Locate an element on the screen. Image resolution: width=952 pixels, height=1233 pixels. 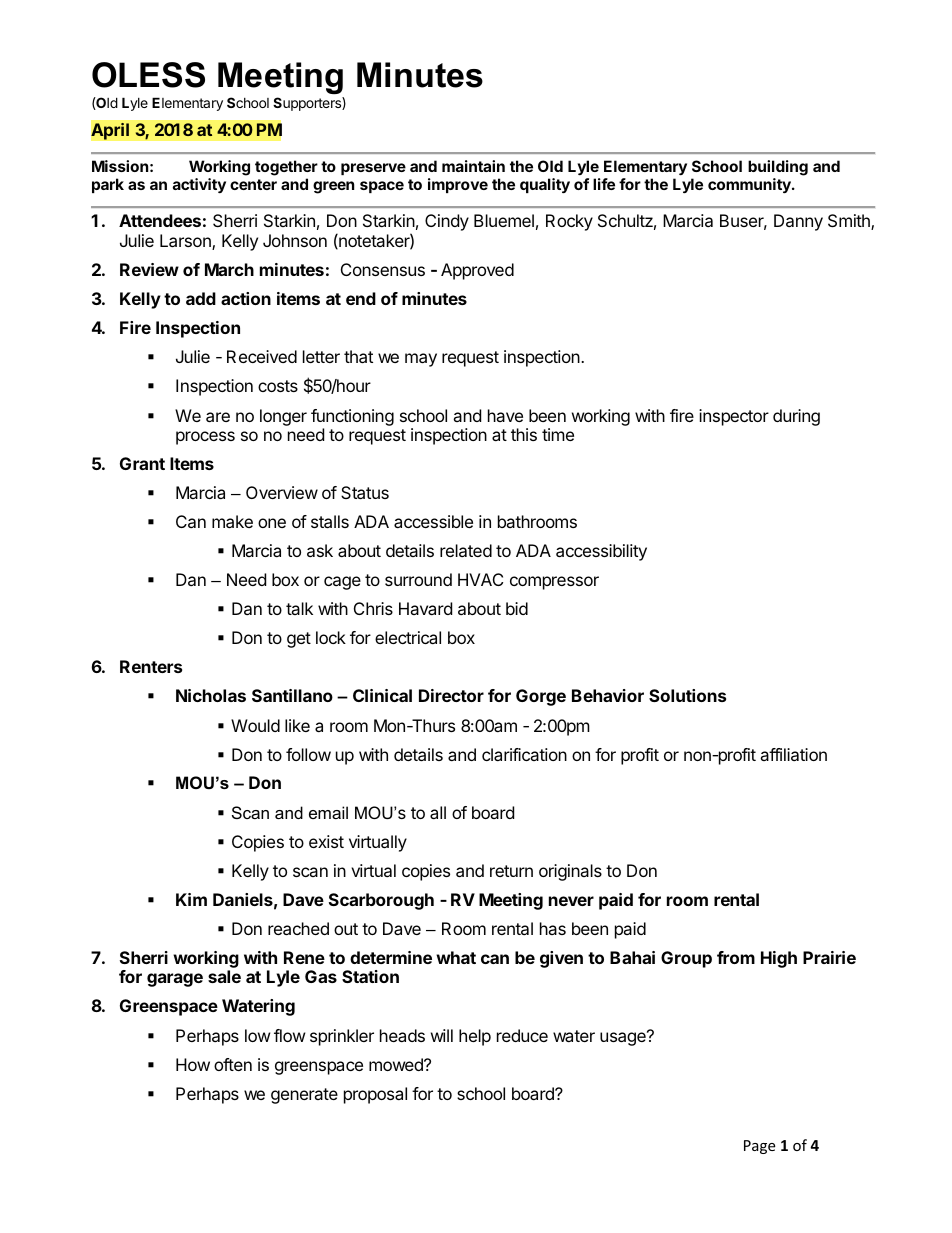
Director is located at coordinates (451, 695).
